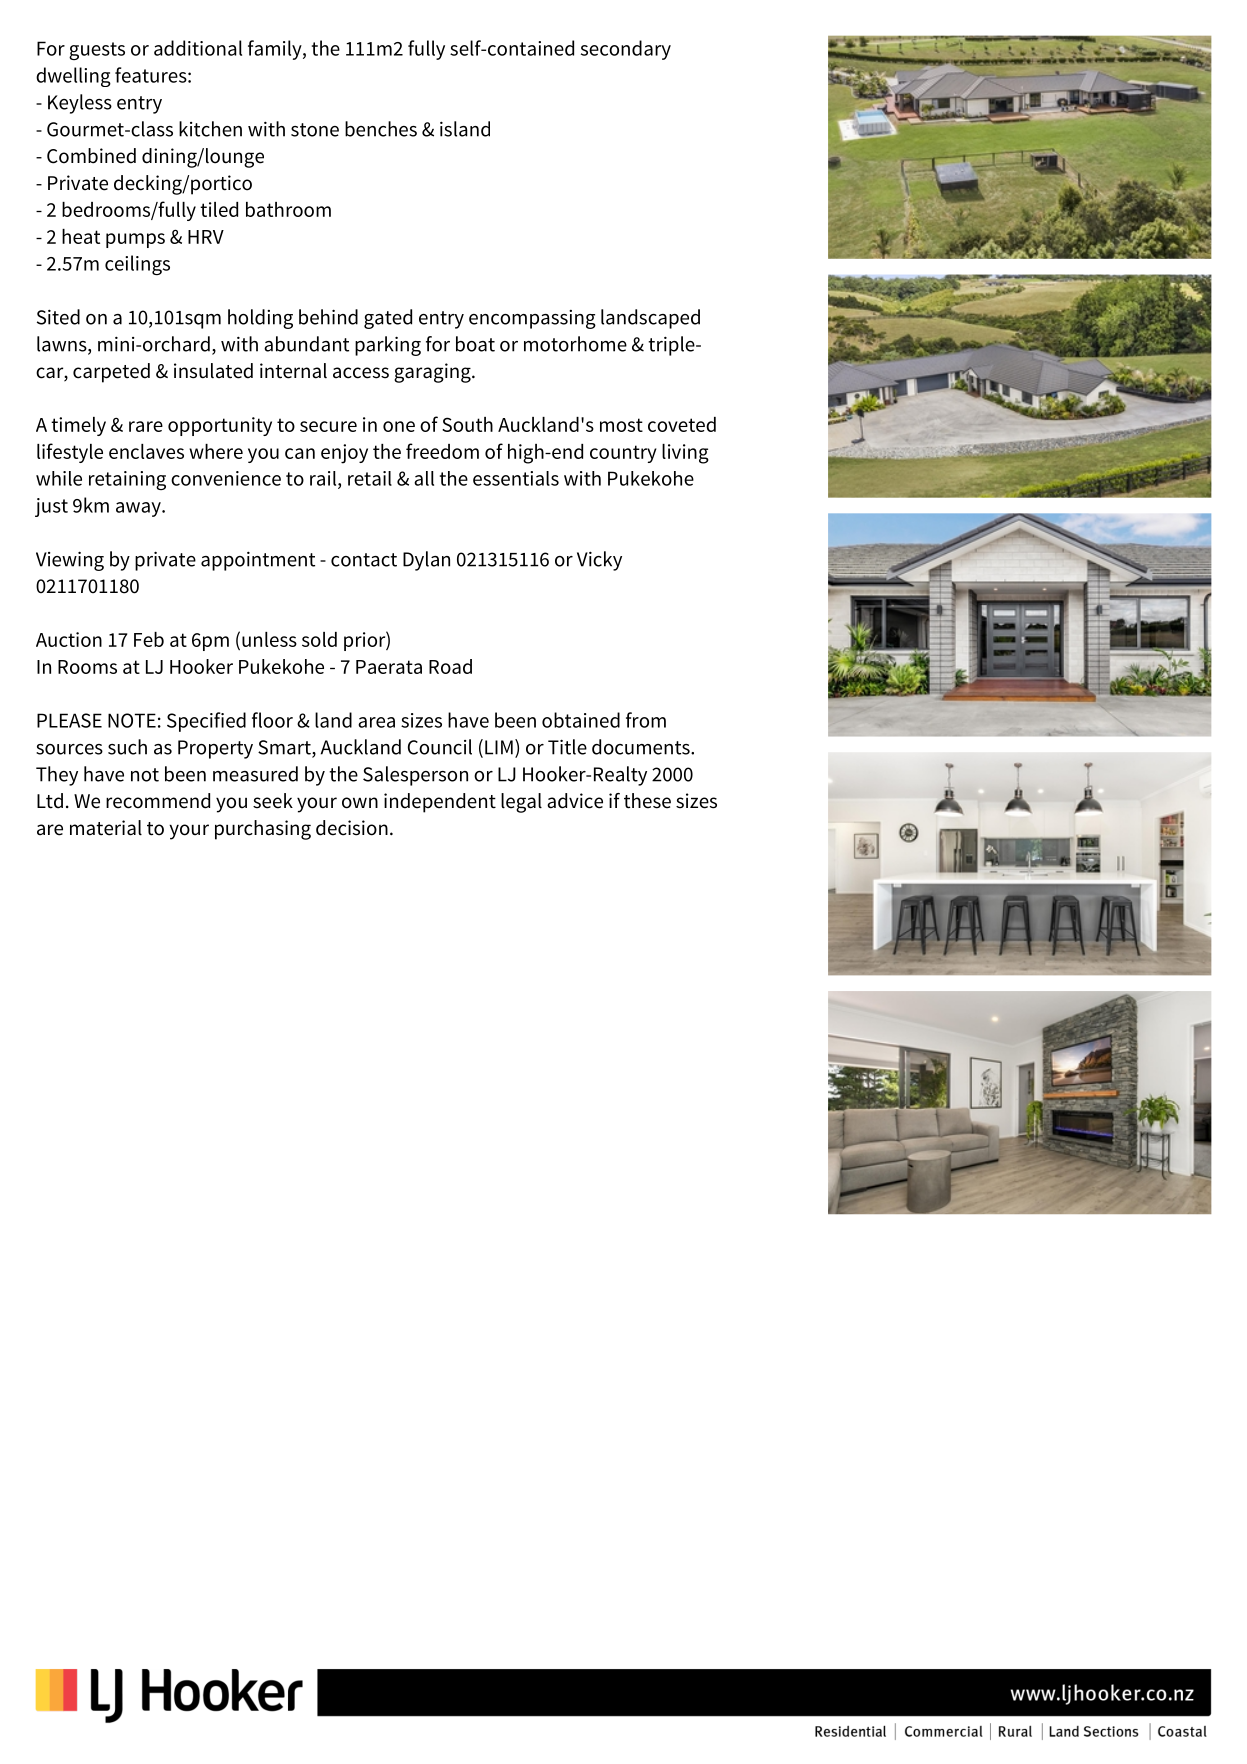 Image resolution: width=1247 pixels, height=1764 pixels. Describe the element at coordinates (139, 509) in the document. I see `away` at that location.
